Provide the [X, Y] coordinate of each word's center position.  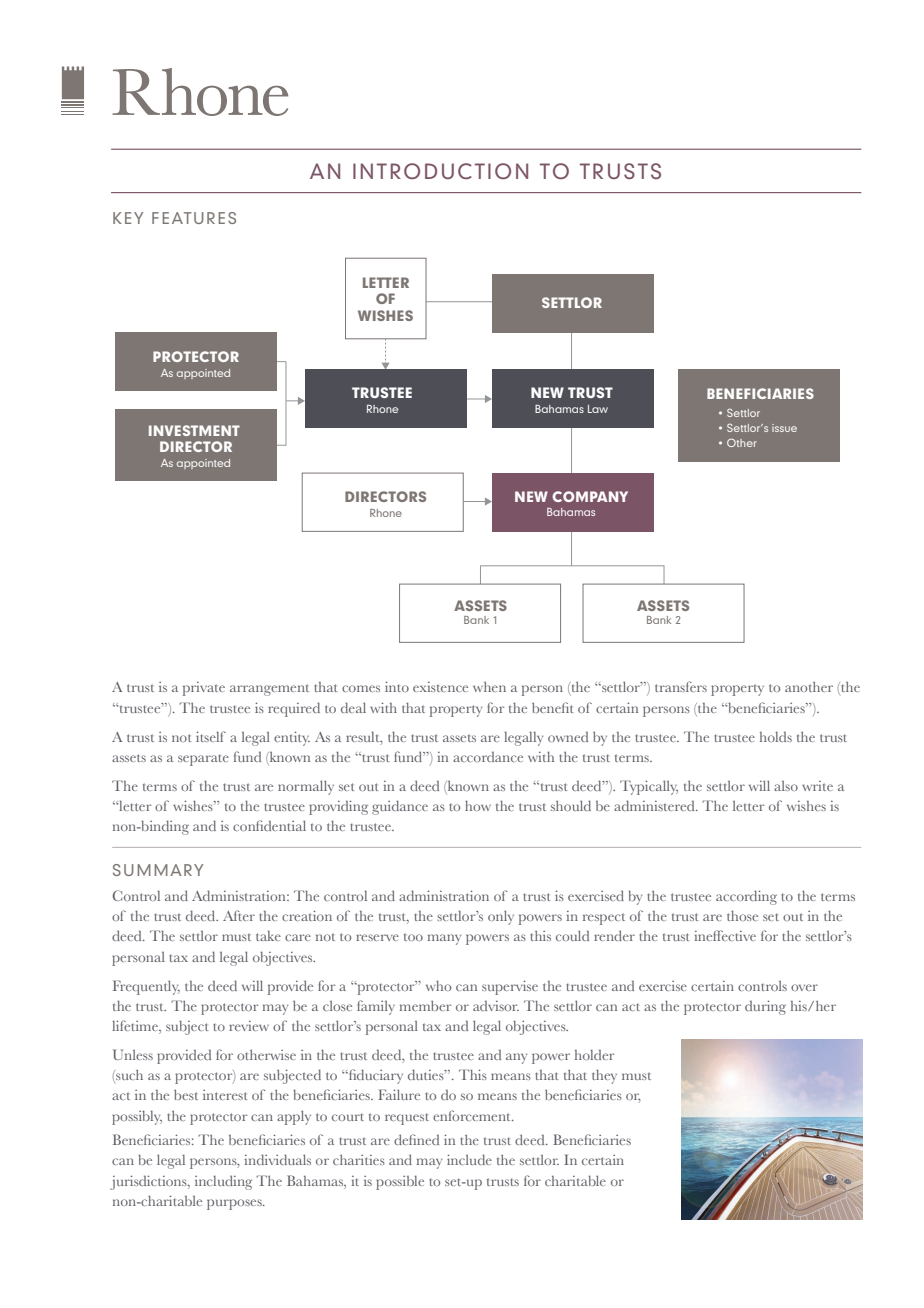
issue [784, 428]
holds [776, 737]
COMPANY [590, 496]
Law [598, 409]
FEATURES [194, 218]
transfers [681, 686]
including [223, 1182]
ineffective [725, 935]
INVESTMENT [194, 430]
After [239, 915]
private [204, 689]
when [489, 687]
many [444, 939]
